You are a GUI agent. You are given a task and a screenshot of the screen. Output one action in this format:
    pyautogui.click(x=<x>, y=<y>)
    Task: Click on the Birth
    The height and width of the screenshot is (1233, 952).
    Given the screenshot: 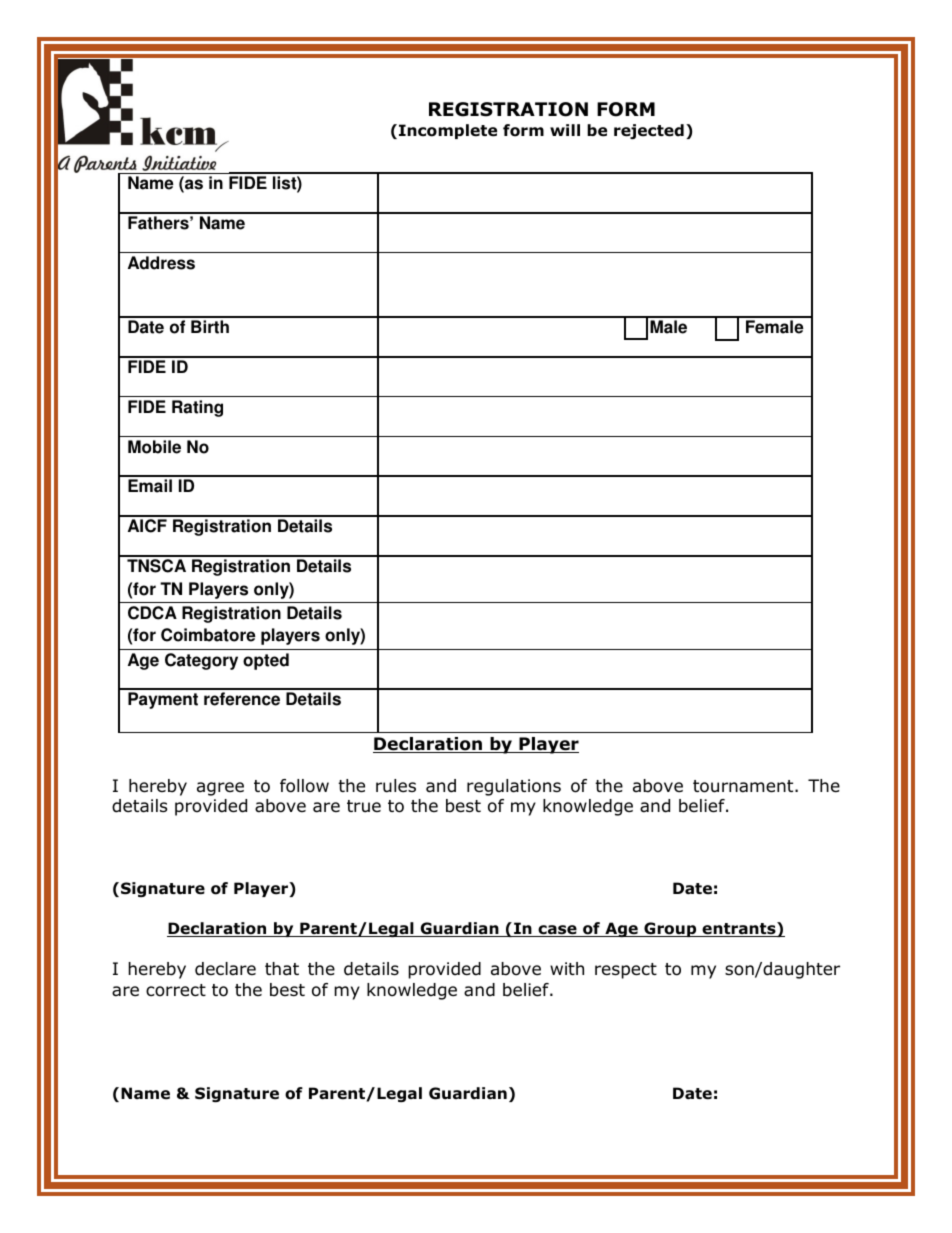 What is the action you would take?
    pyautogui.click(x=210, y=327)
